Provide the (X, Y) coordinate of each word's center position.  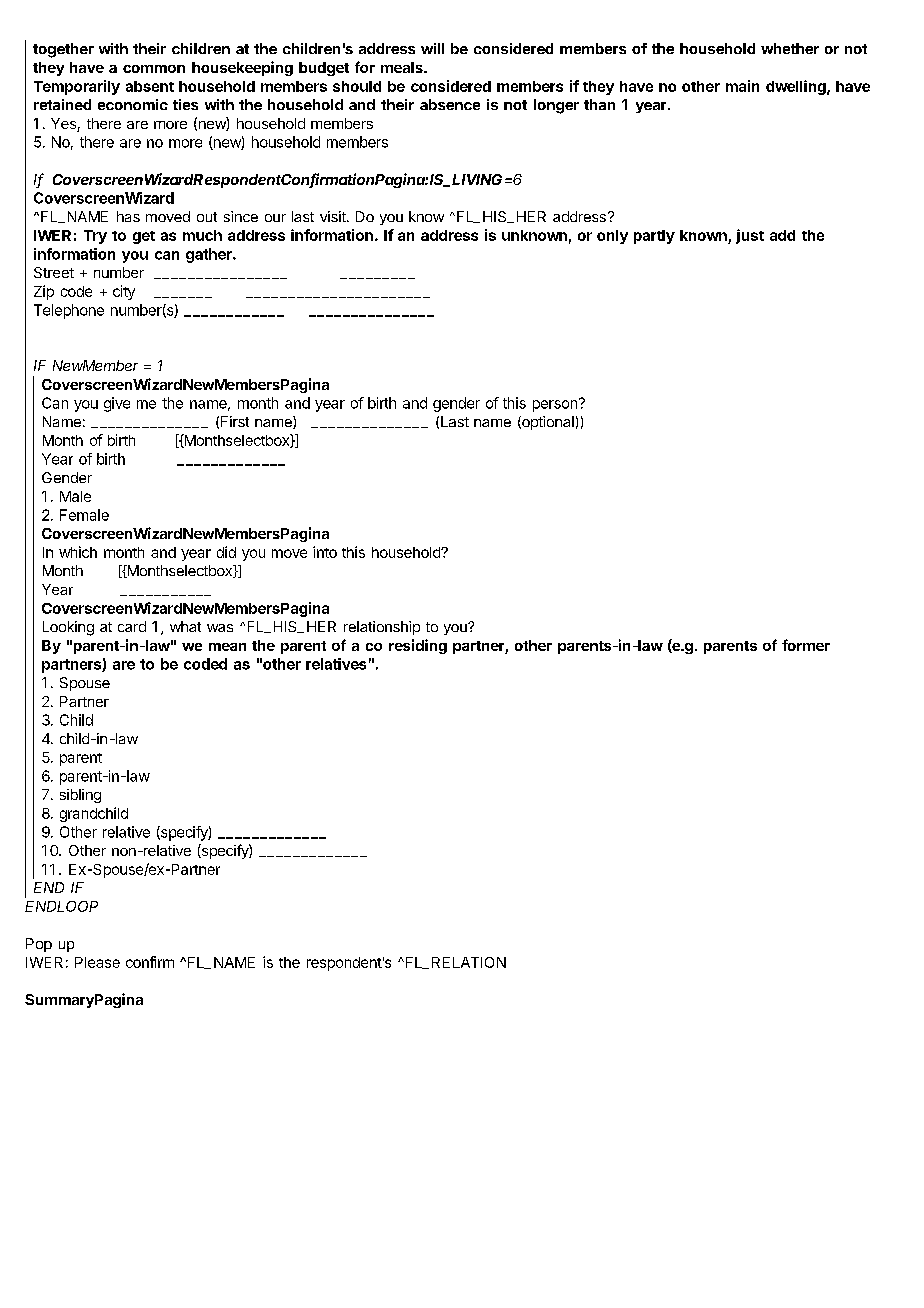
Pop (39, 945)
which (78, 552)
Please (97, 962)
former (806, 645)
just (750, 236)
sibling (80, 796)
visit (334, 216)
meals (403, 67)
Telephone (69, 311)
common (154, 69)
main (742, 86)
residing (418, 646)
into (325, 552)
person (555, 406)
